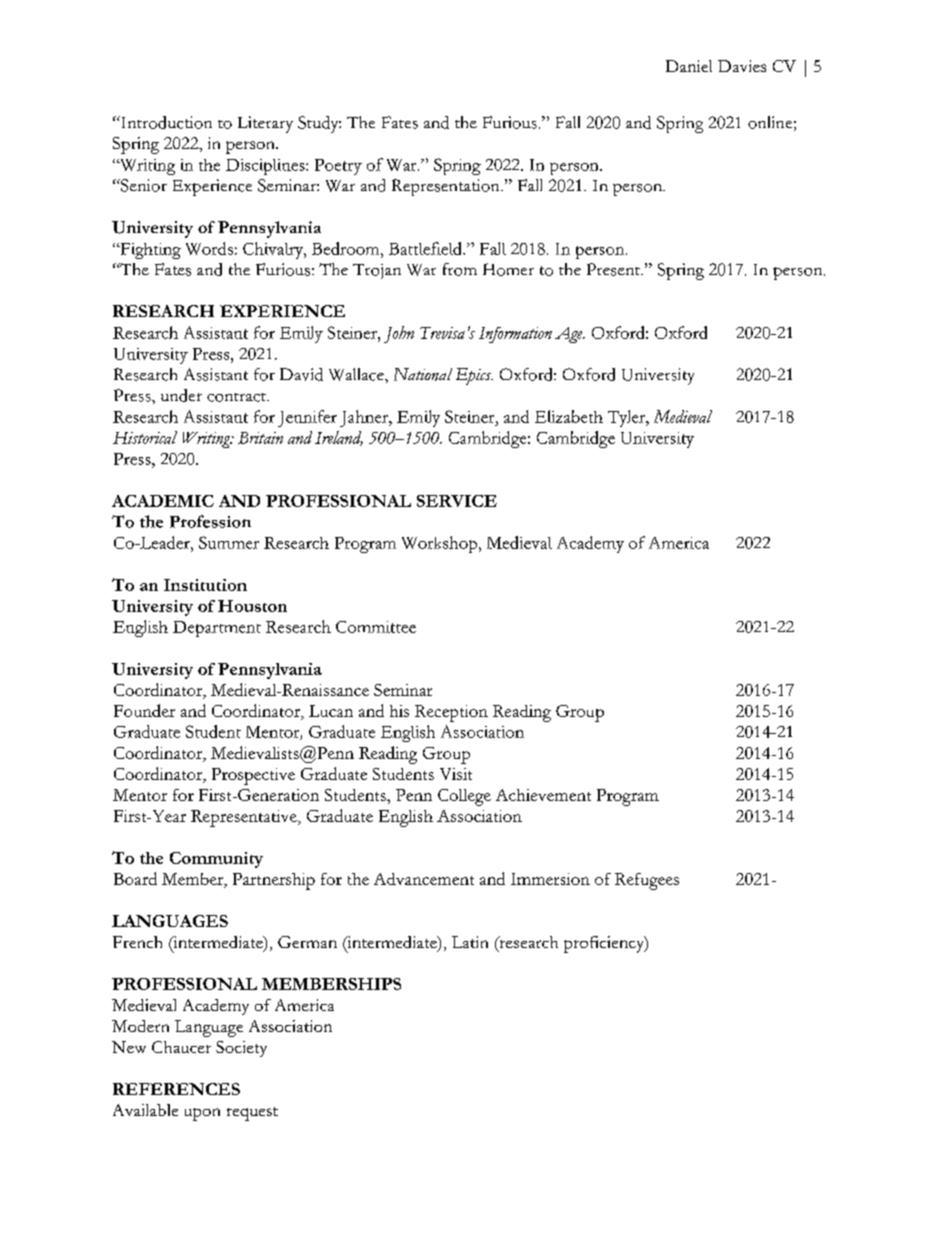 The width and height of the image is (952, 1233). What do you see at coordinates (569, 416) in the image?
I see `Elizabeth` at bounding box center [569, 416].
